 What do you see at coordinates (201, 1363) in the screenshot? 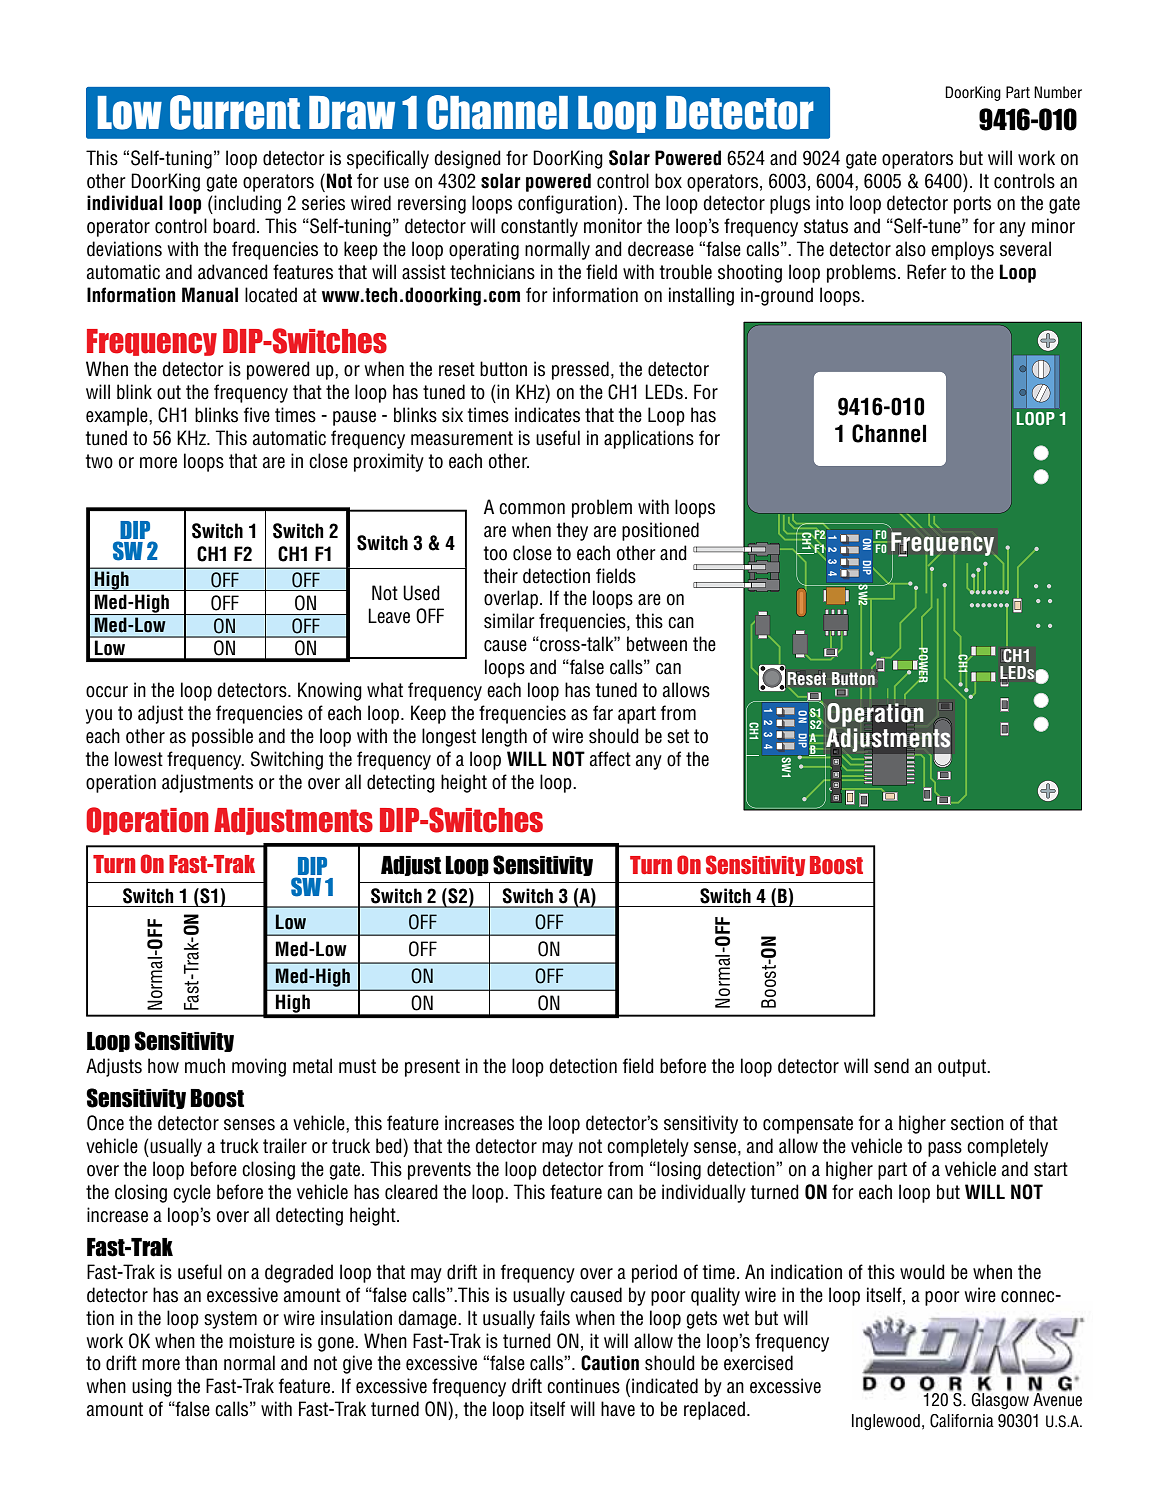
I see `than` at bounding box center [201, 1363].
